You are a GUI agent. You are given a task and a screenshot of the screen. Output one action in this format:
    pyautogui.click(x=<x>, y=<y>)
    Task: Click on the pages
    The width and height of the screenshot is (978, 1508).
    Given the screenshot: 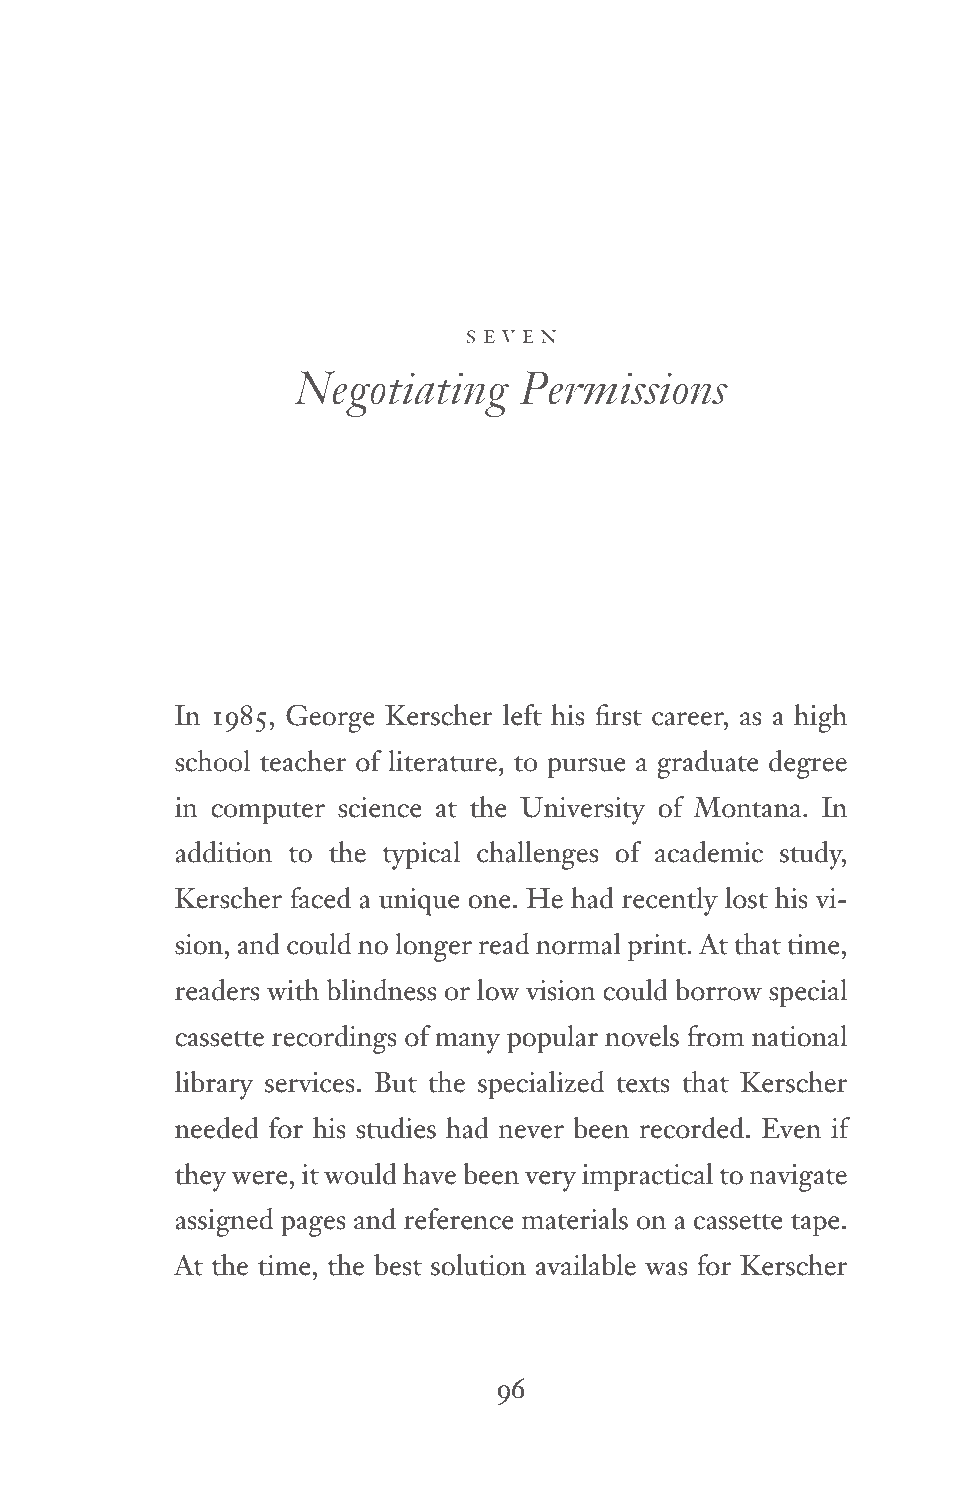 What is the action you would take?
    pyautogui.click(x=313, y=1226)
